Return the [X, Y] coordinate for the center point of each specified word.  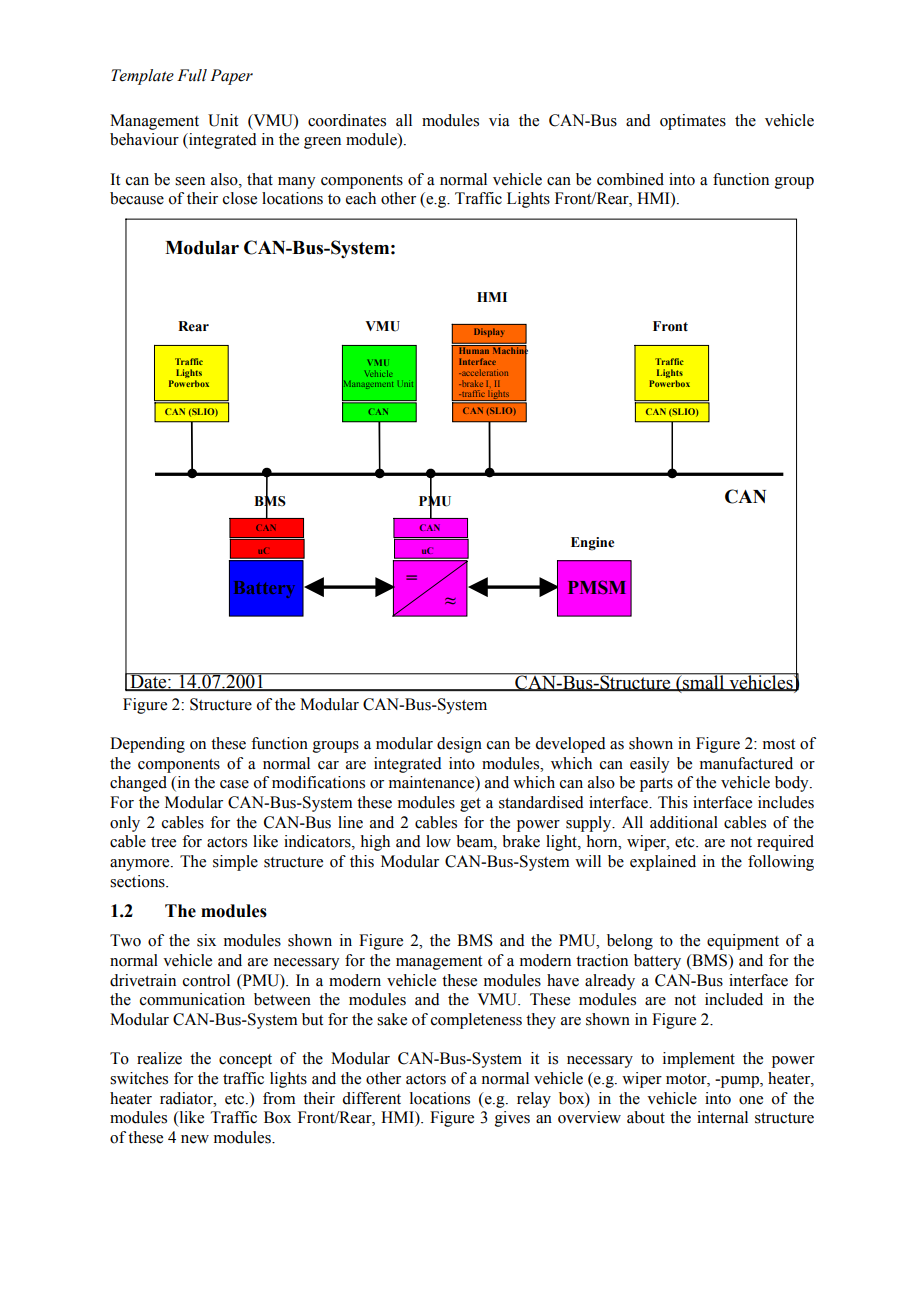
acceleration [484, 372]
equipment [743, 942]
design [459, 745]
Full [192, 75]
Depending [147, 745]
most [779, 744]
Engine [592, 544]
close [240, 198]
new [195, 1139]
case [234, 784]
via [499, 120]
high [375, 843]
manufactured [746, 763]
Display [489, 332]
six [206, 940]
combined [630, 179]
